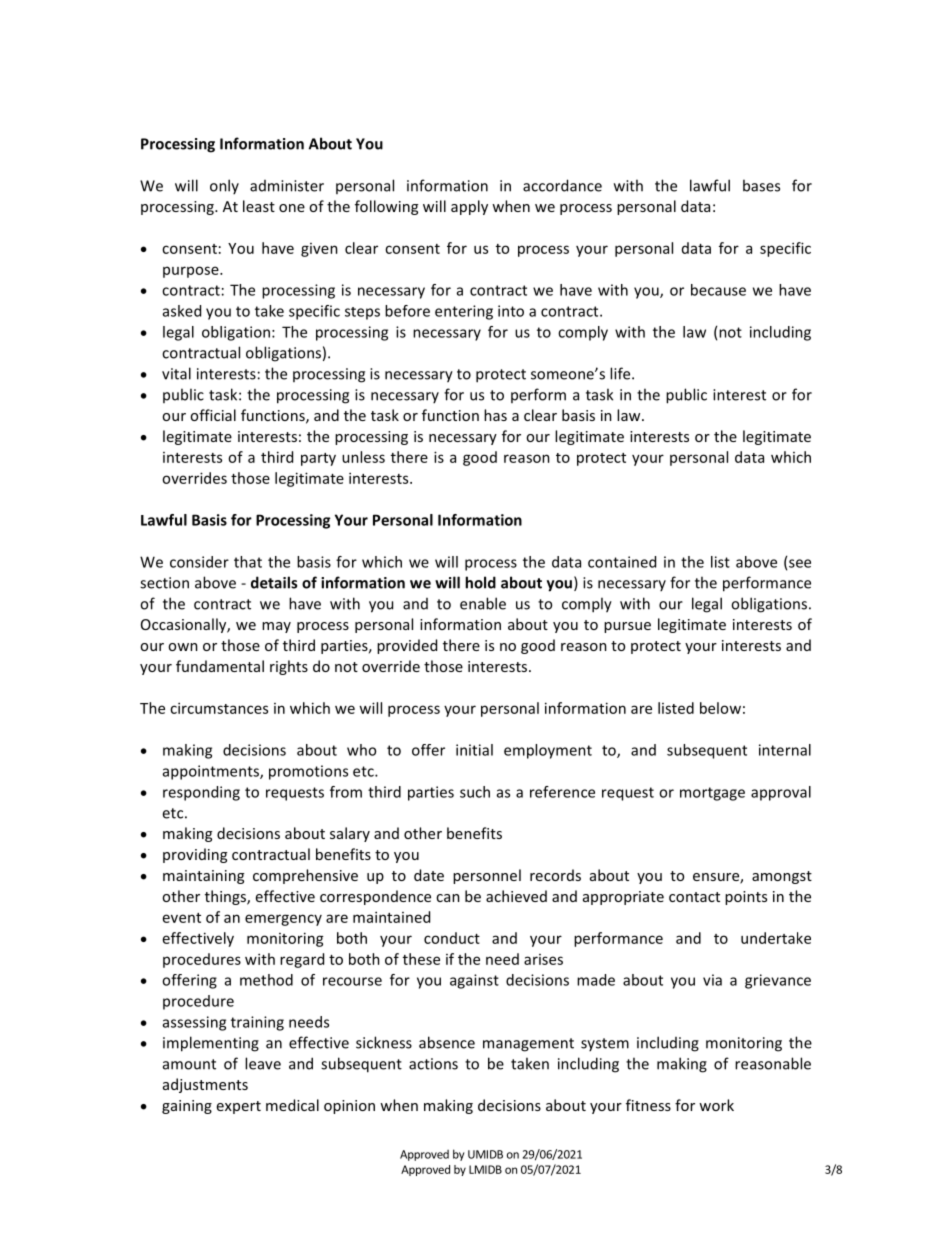  What do you see at coordinates (263, 1063) in the image?
I see `leave` at bounding box center [263, 1063].
